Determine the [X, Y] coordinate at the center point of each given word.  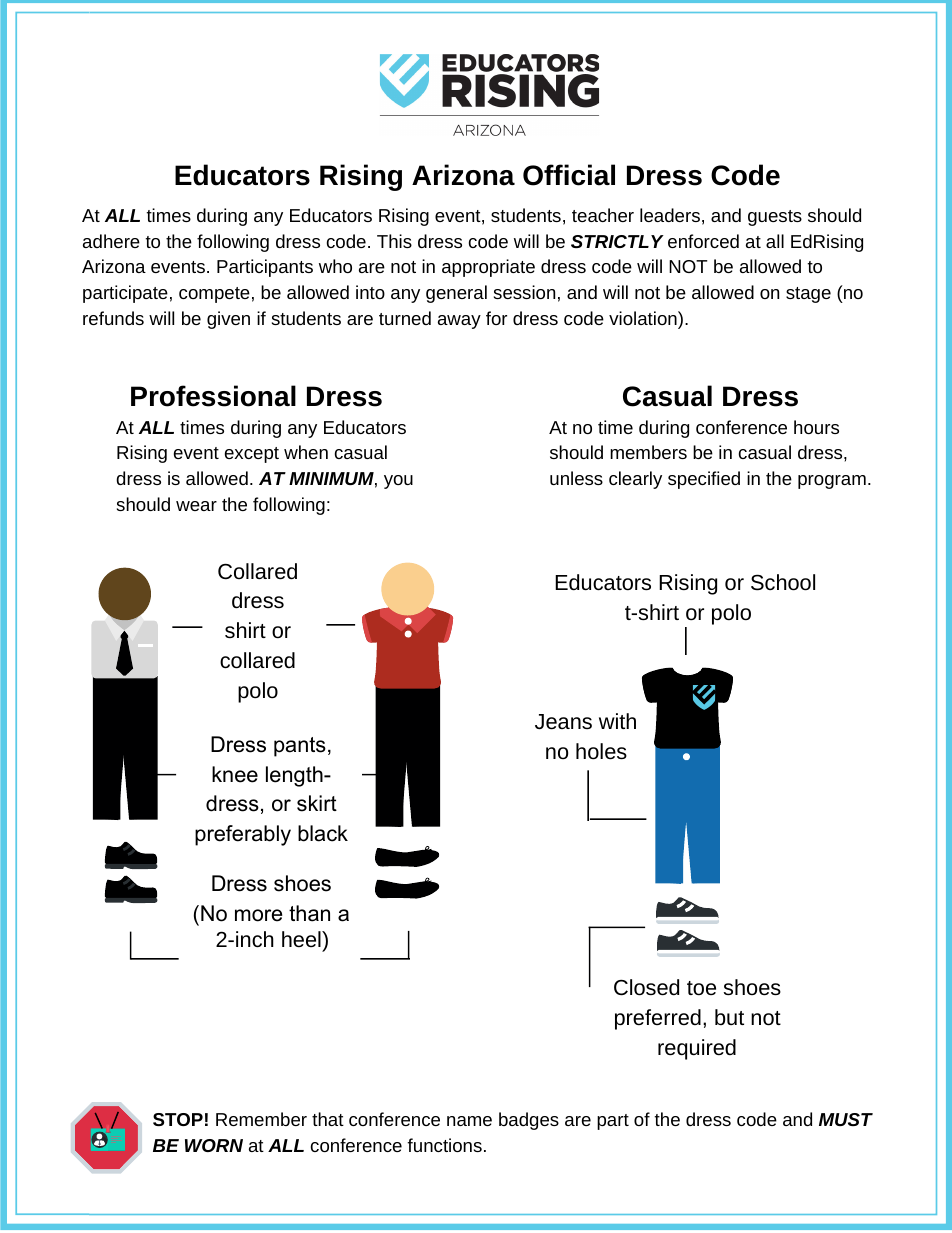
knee [235, 774]
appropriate [488, 268]
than [309, 913]
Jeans [563, 722]
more [258, 915]
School [783, 582]
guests [775, 218]
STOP [178, 1119]
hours [816, 427]
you [398, 482]
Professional [213, 396]
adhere [111, 241]
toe [701, 988]
